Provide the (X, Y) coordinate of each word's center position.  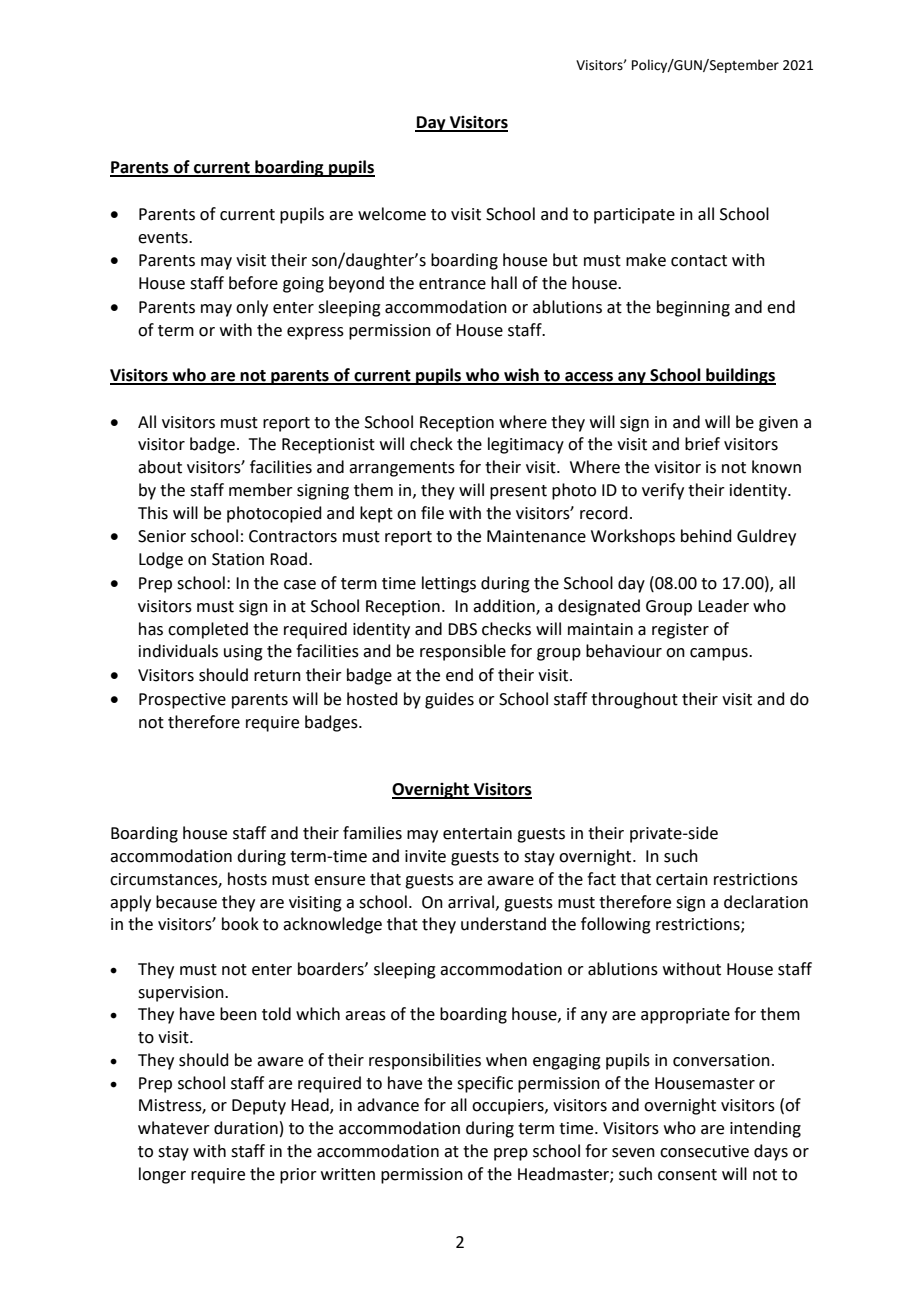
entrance (452, 284)
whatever (174, 1128)
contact (699, 261)
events (164, 238)
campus (720, 654)
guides (449, 700)
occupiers (509, 1107)
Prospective (182, 701)
